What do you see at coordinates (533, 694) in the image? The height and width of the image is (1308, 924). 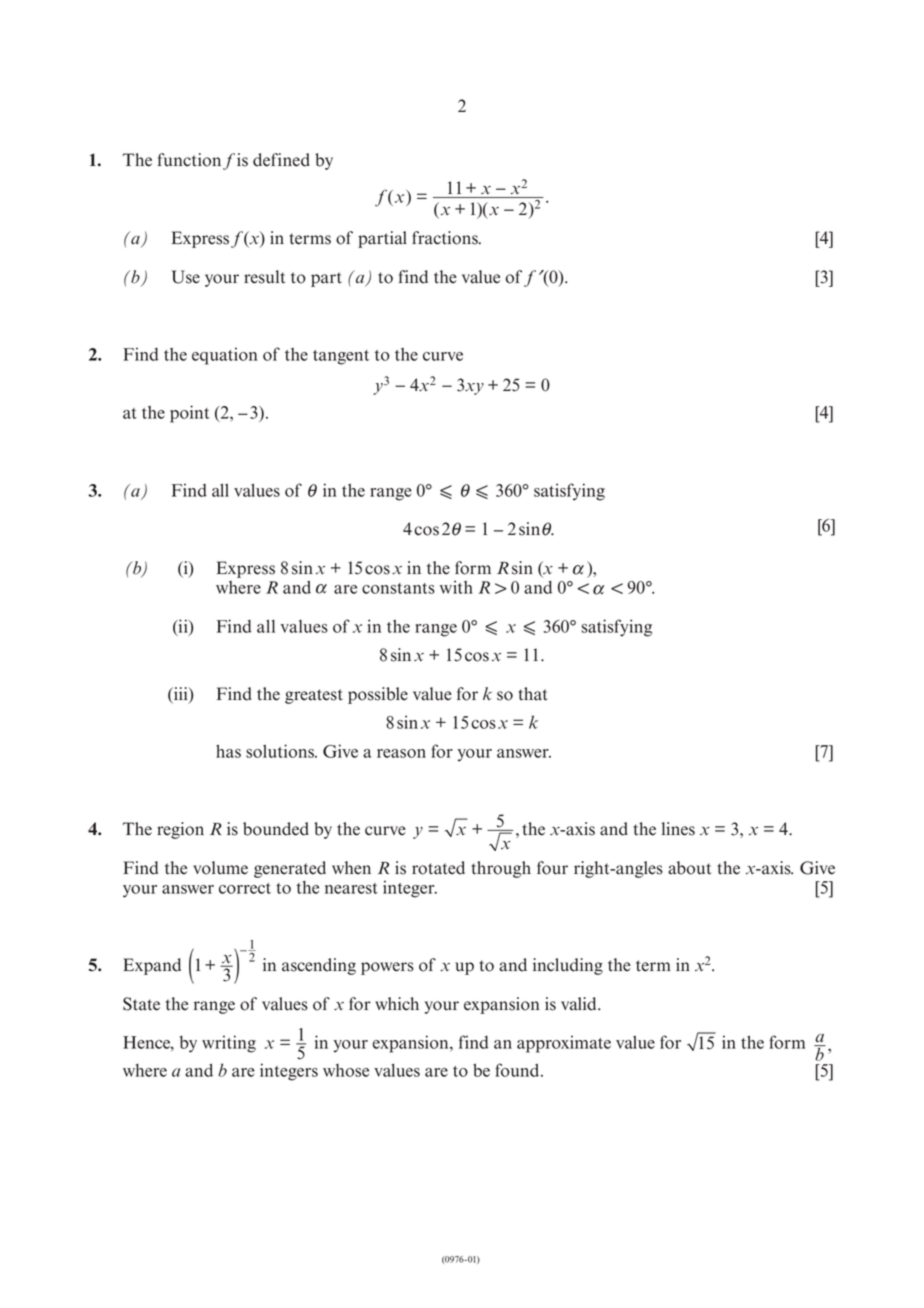 I see `that` at bounding box center [533, 694].
